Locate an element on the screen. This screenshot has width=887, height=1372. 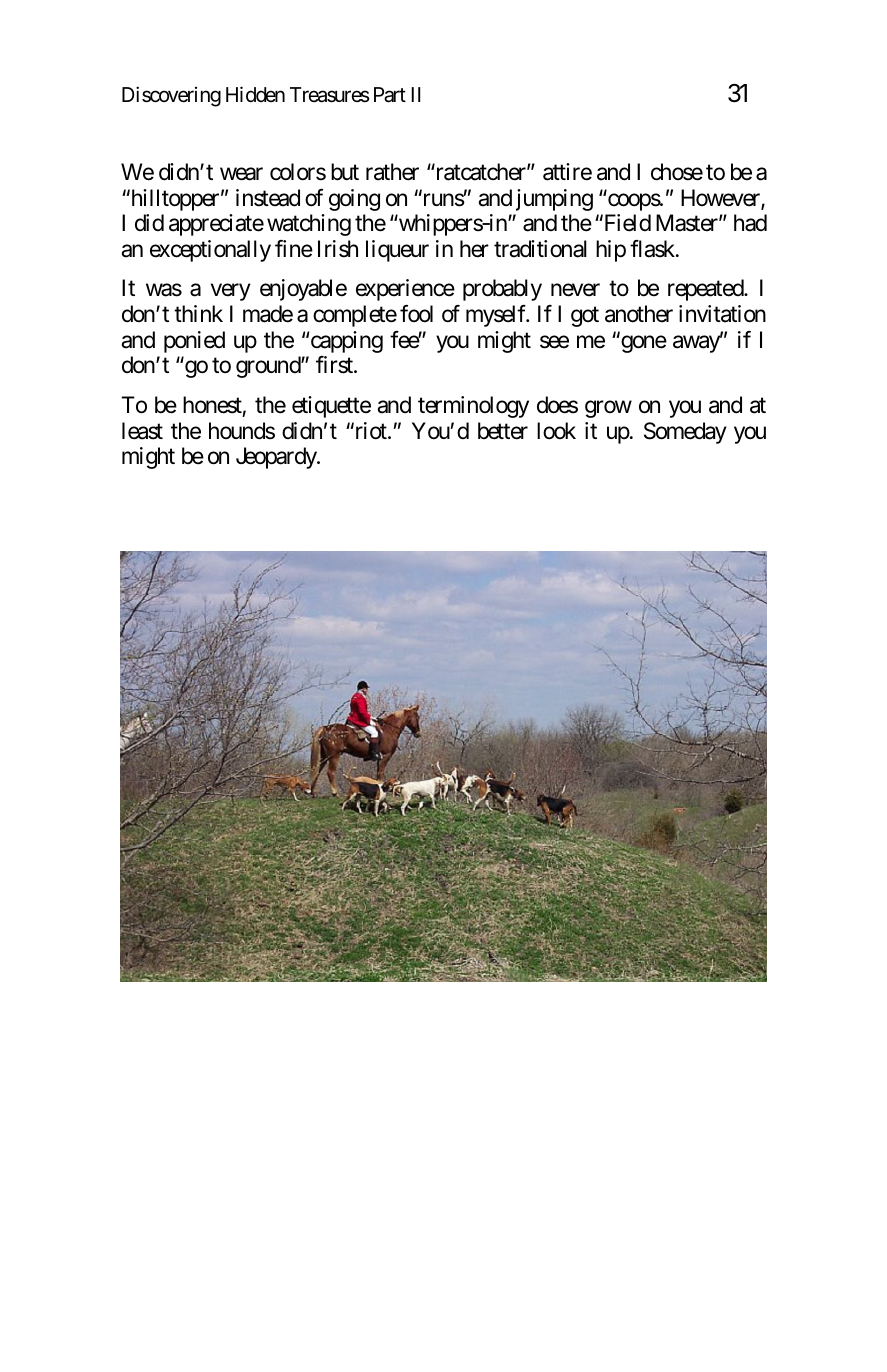
another is located at coordinates (639, 314).
